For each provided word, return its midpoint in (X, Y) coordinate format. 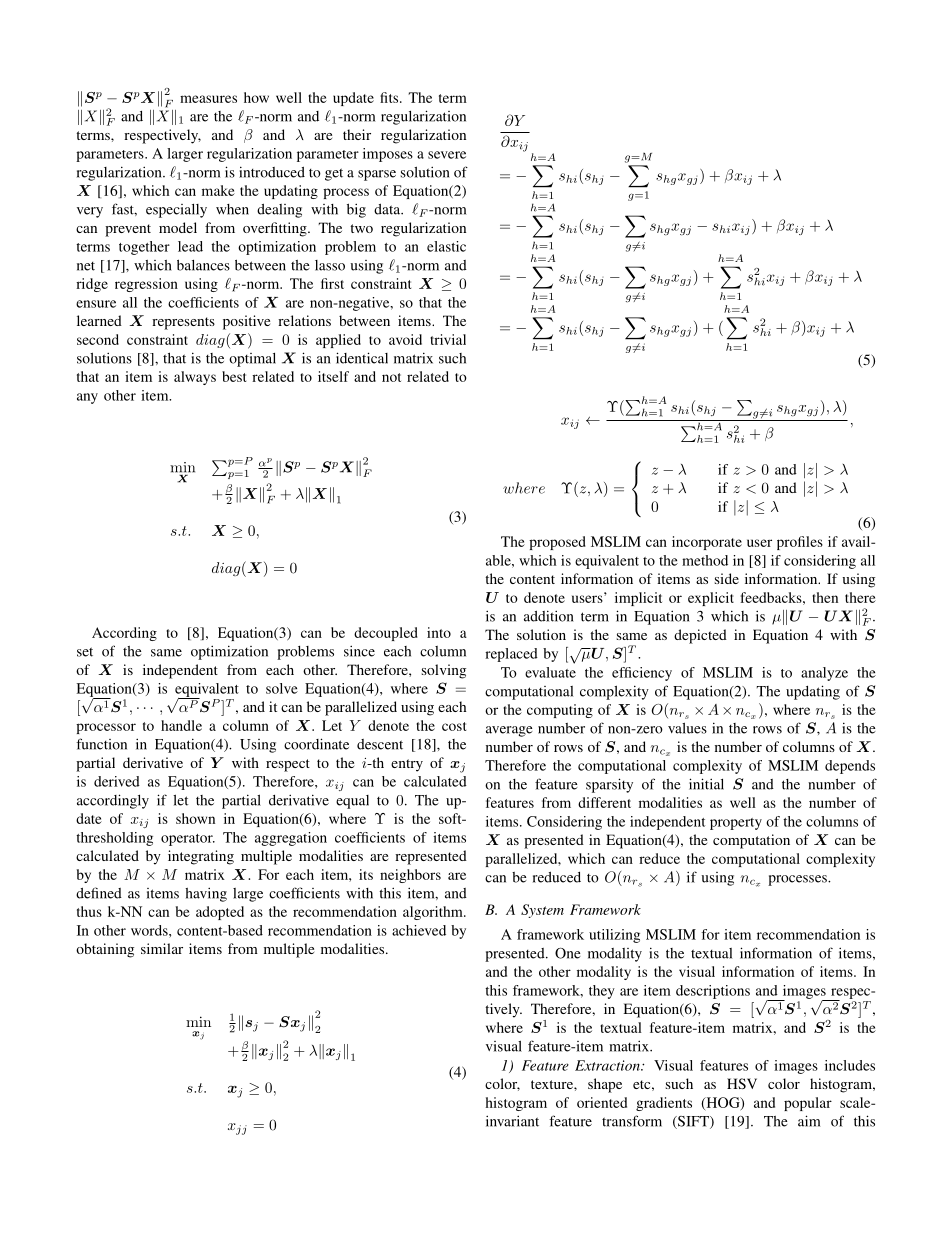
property (736, 824)
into (439, 632)
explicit (711, 599)
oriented (602, 1102)
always (195, 378)
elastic (446, 246)
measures (208, 99)
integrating (201, 857)
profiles (800, 543)
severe (447, 155)
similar (162, 948)
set (85, 652)
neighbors (410, 876)
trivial (448, 339)
